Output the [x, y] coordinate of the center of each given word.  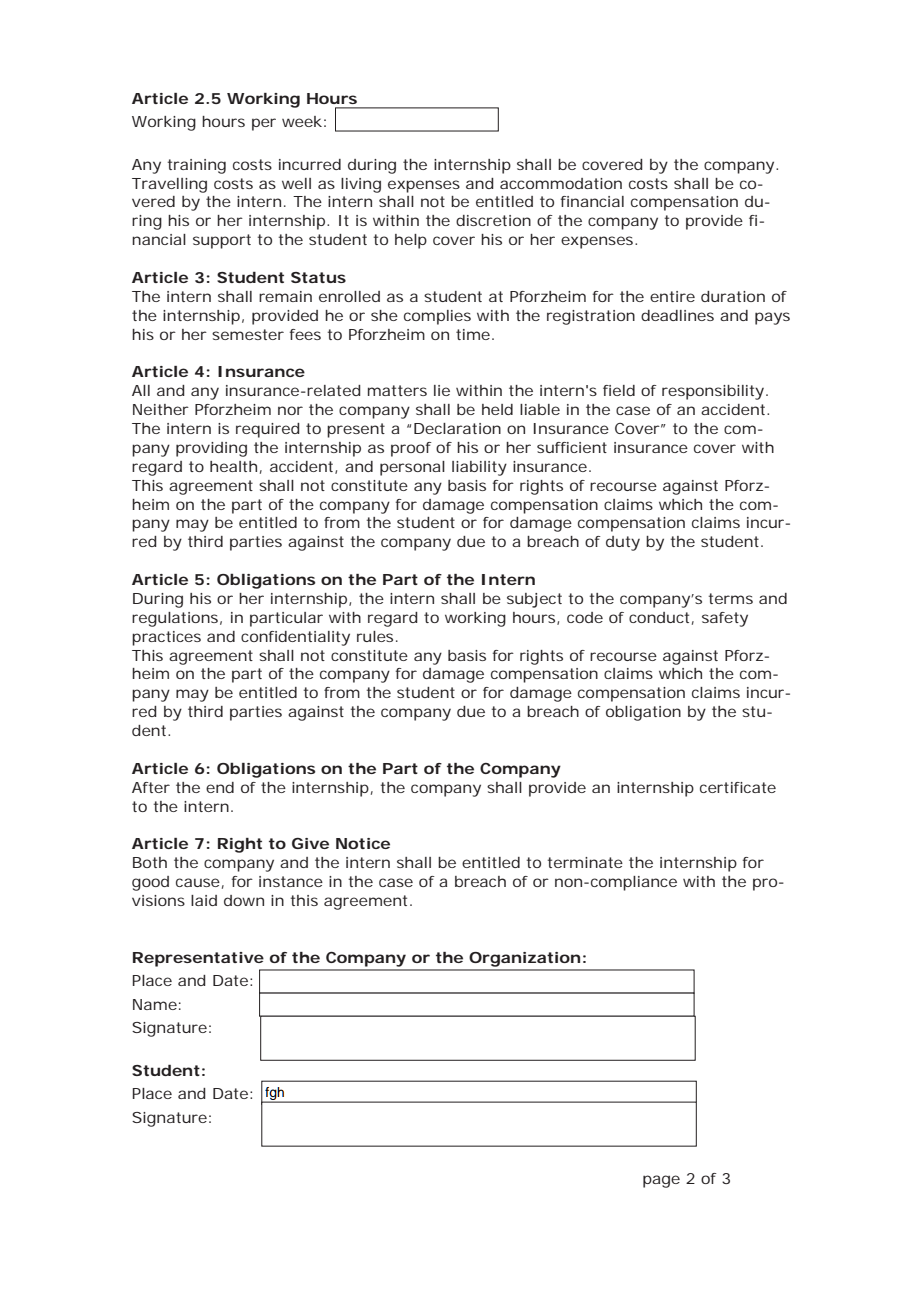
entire [672, 296]
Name [155, 1004]
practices [166, 638]
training [196, 166]
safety [725, 619]
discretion [493, 220]
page [661, 1181]
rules [375, 636]
